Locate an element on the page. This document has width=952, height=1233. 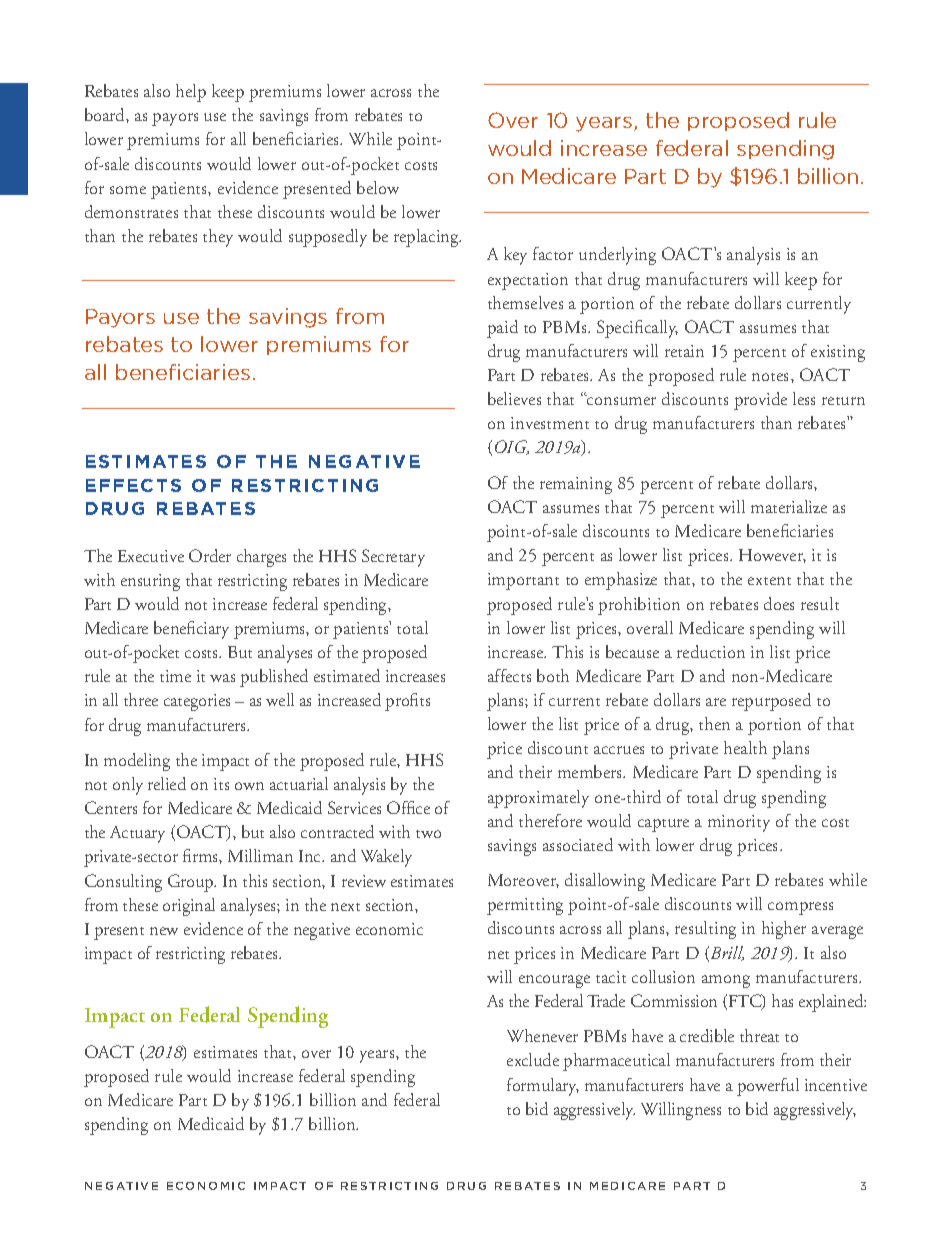
remaining is located at coordinates (576, 485).
